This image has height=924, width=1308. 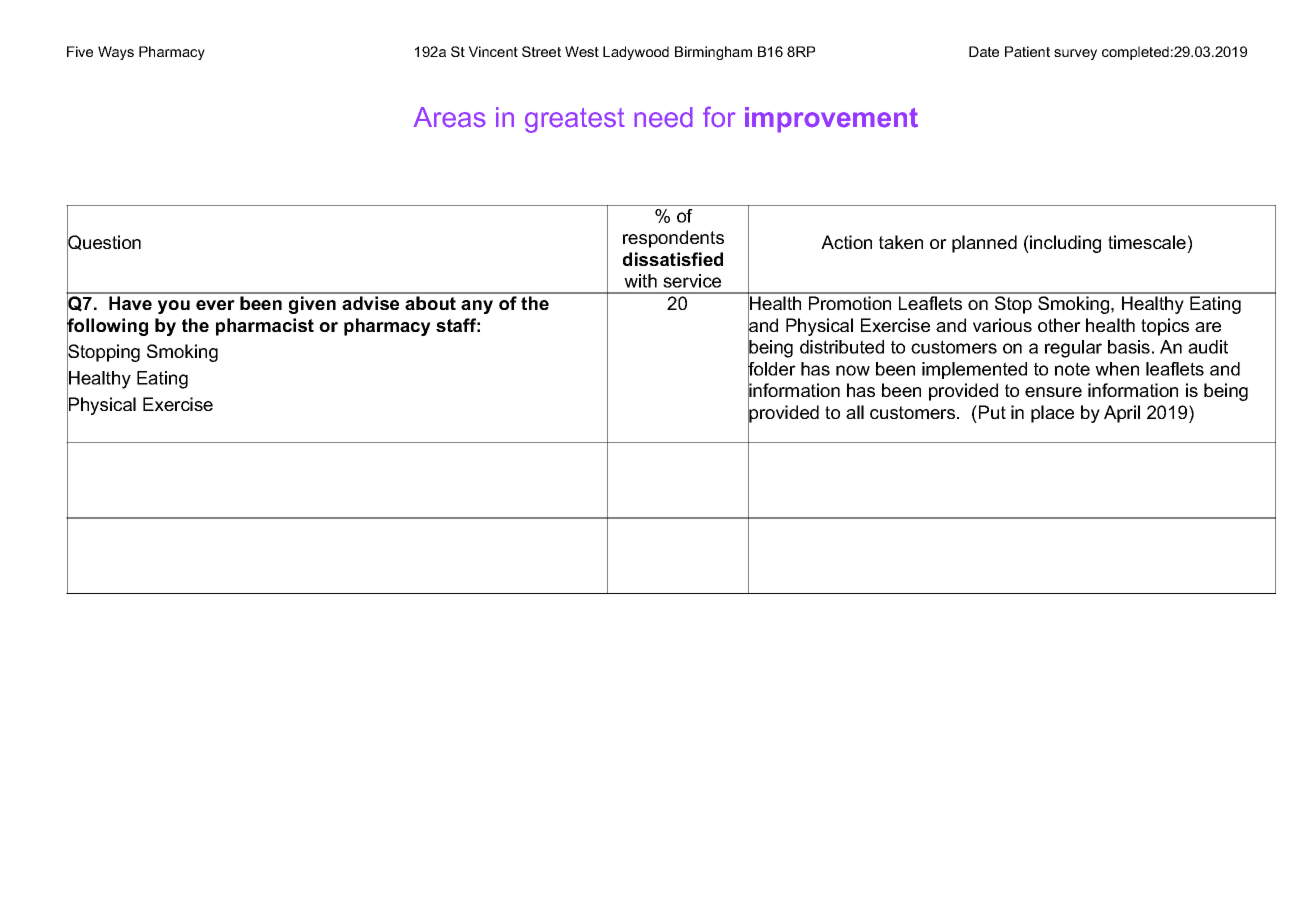 I want to click on including, so click(x=1064, y=244).
